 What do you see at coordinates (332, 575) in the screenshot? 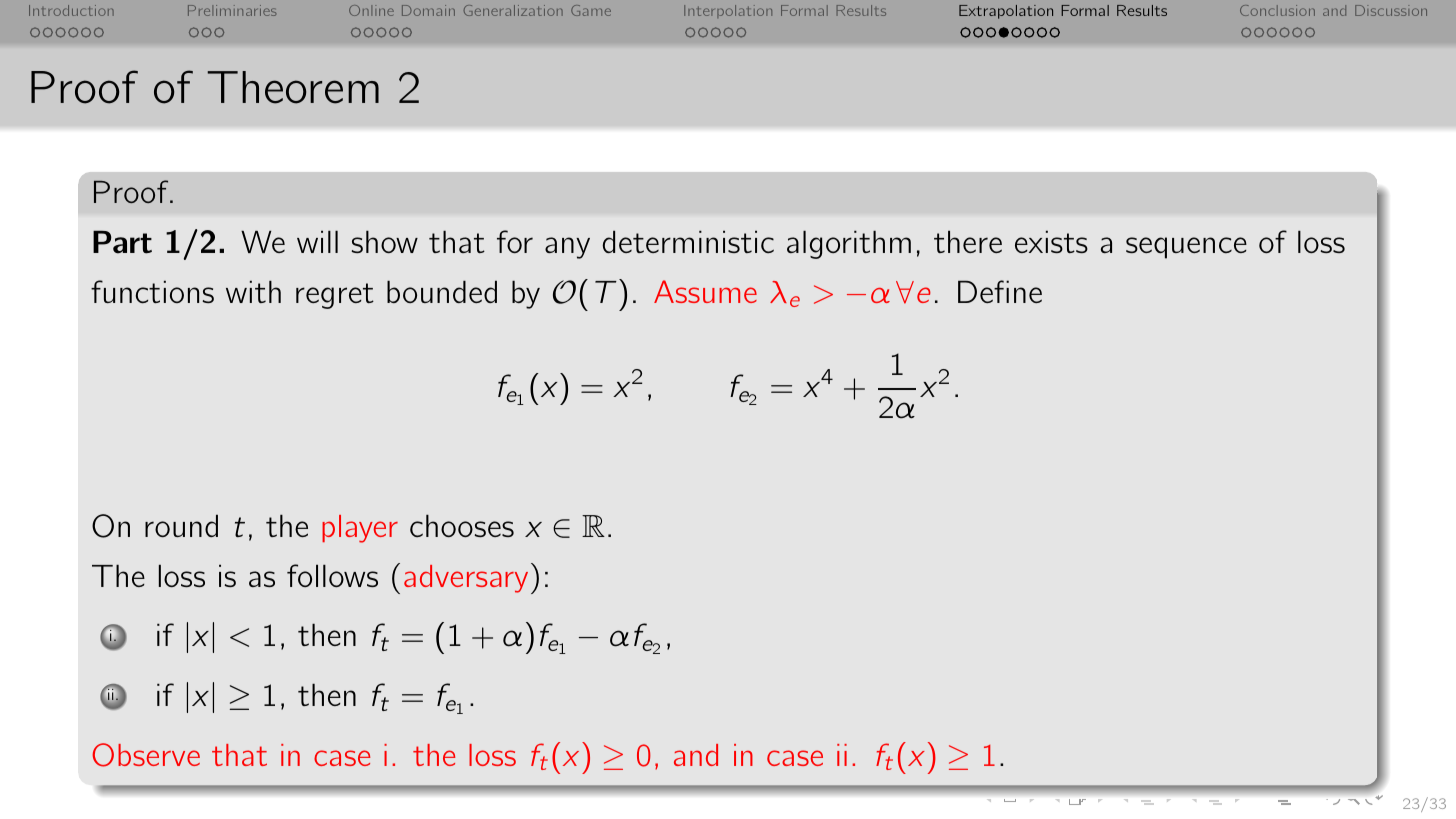
I see `follows` at bounding box center [332, 575].
